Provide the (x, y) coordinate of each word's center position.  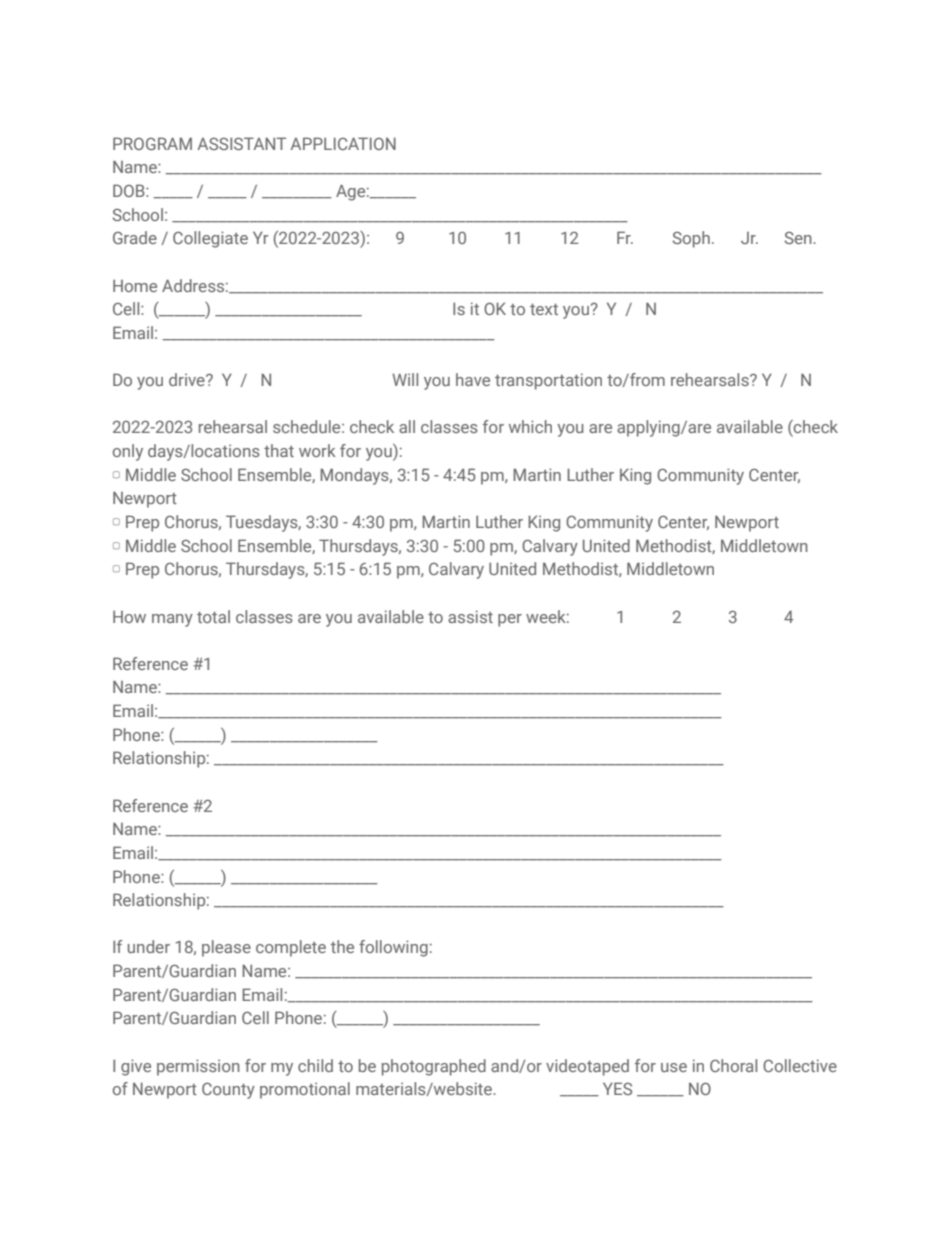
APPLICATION (343, 143)
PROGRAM (152, 143)
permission (198, 1067)
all (407, 426)
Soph (691, 239)
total (213, 616)
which (530, 426)
